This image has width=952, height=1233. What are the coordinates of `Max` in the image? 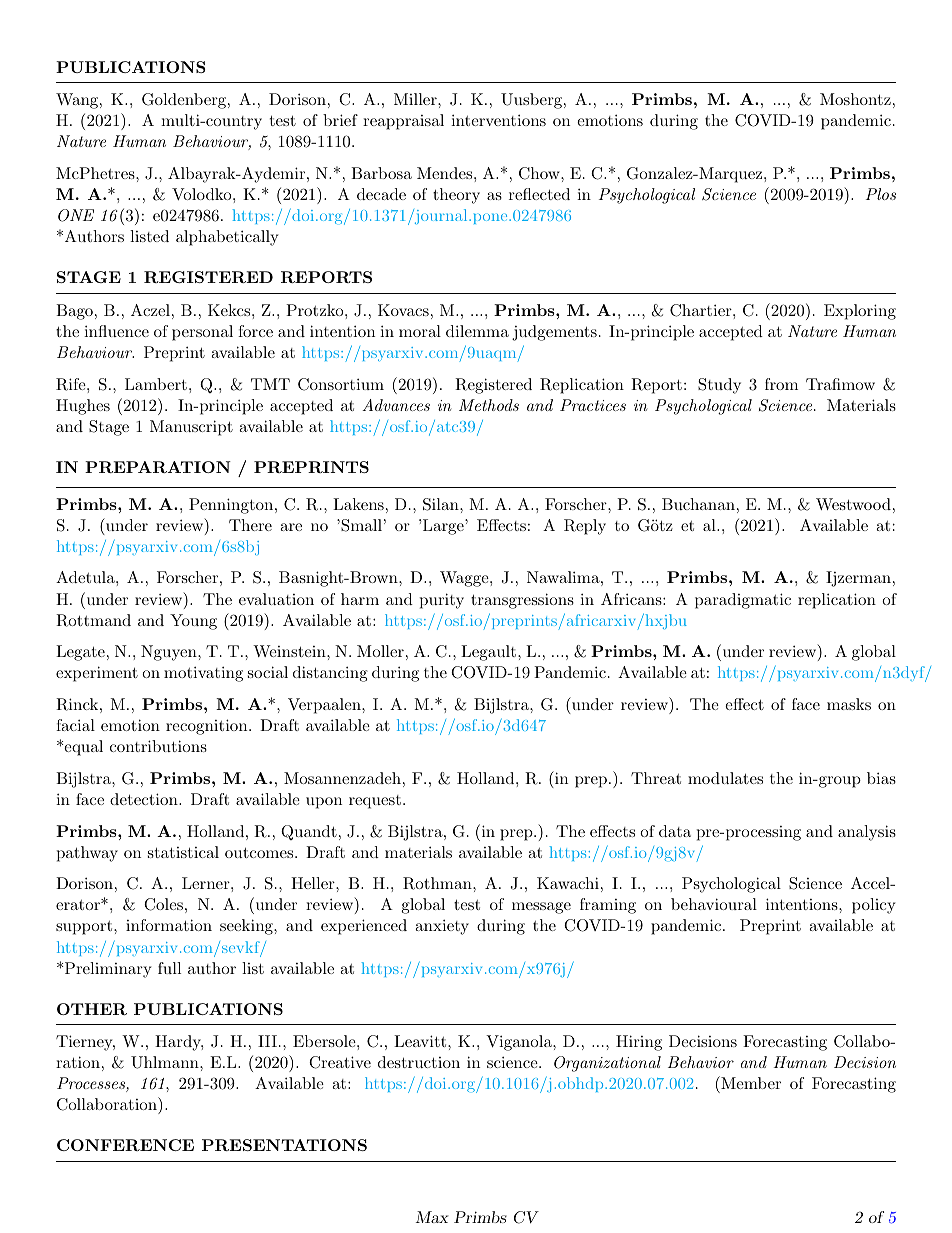 It's located at (432, 1217).
